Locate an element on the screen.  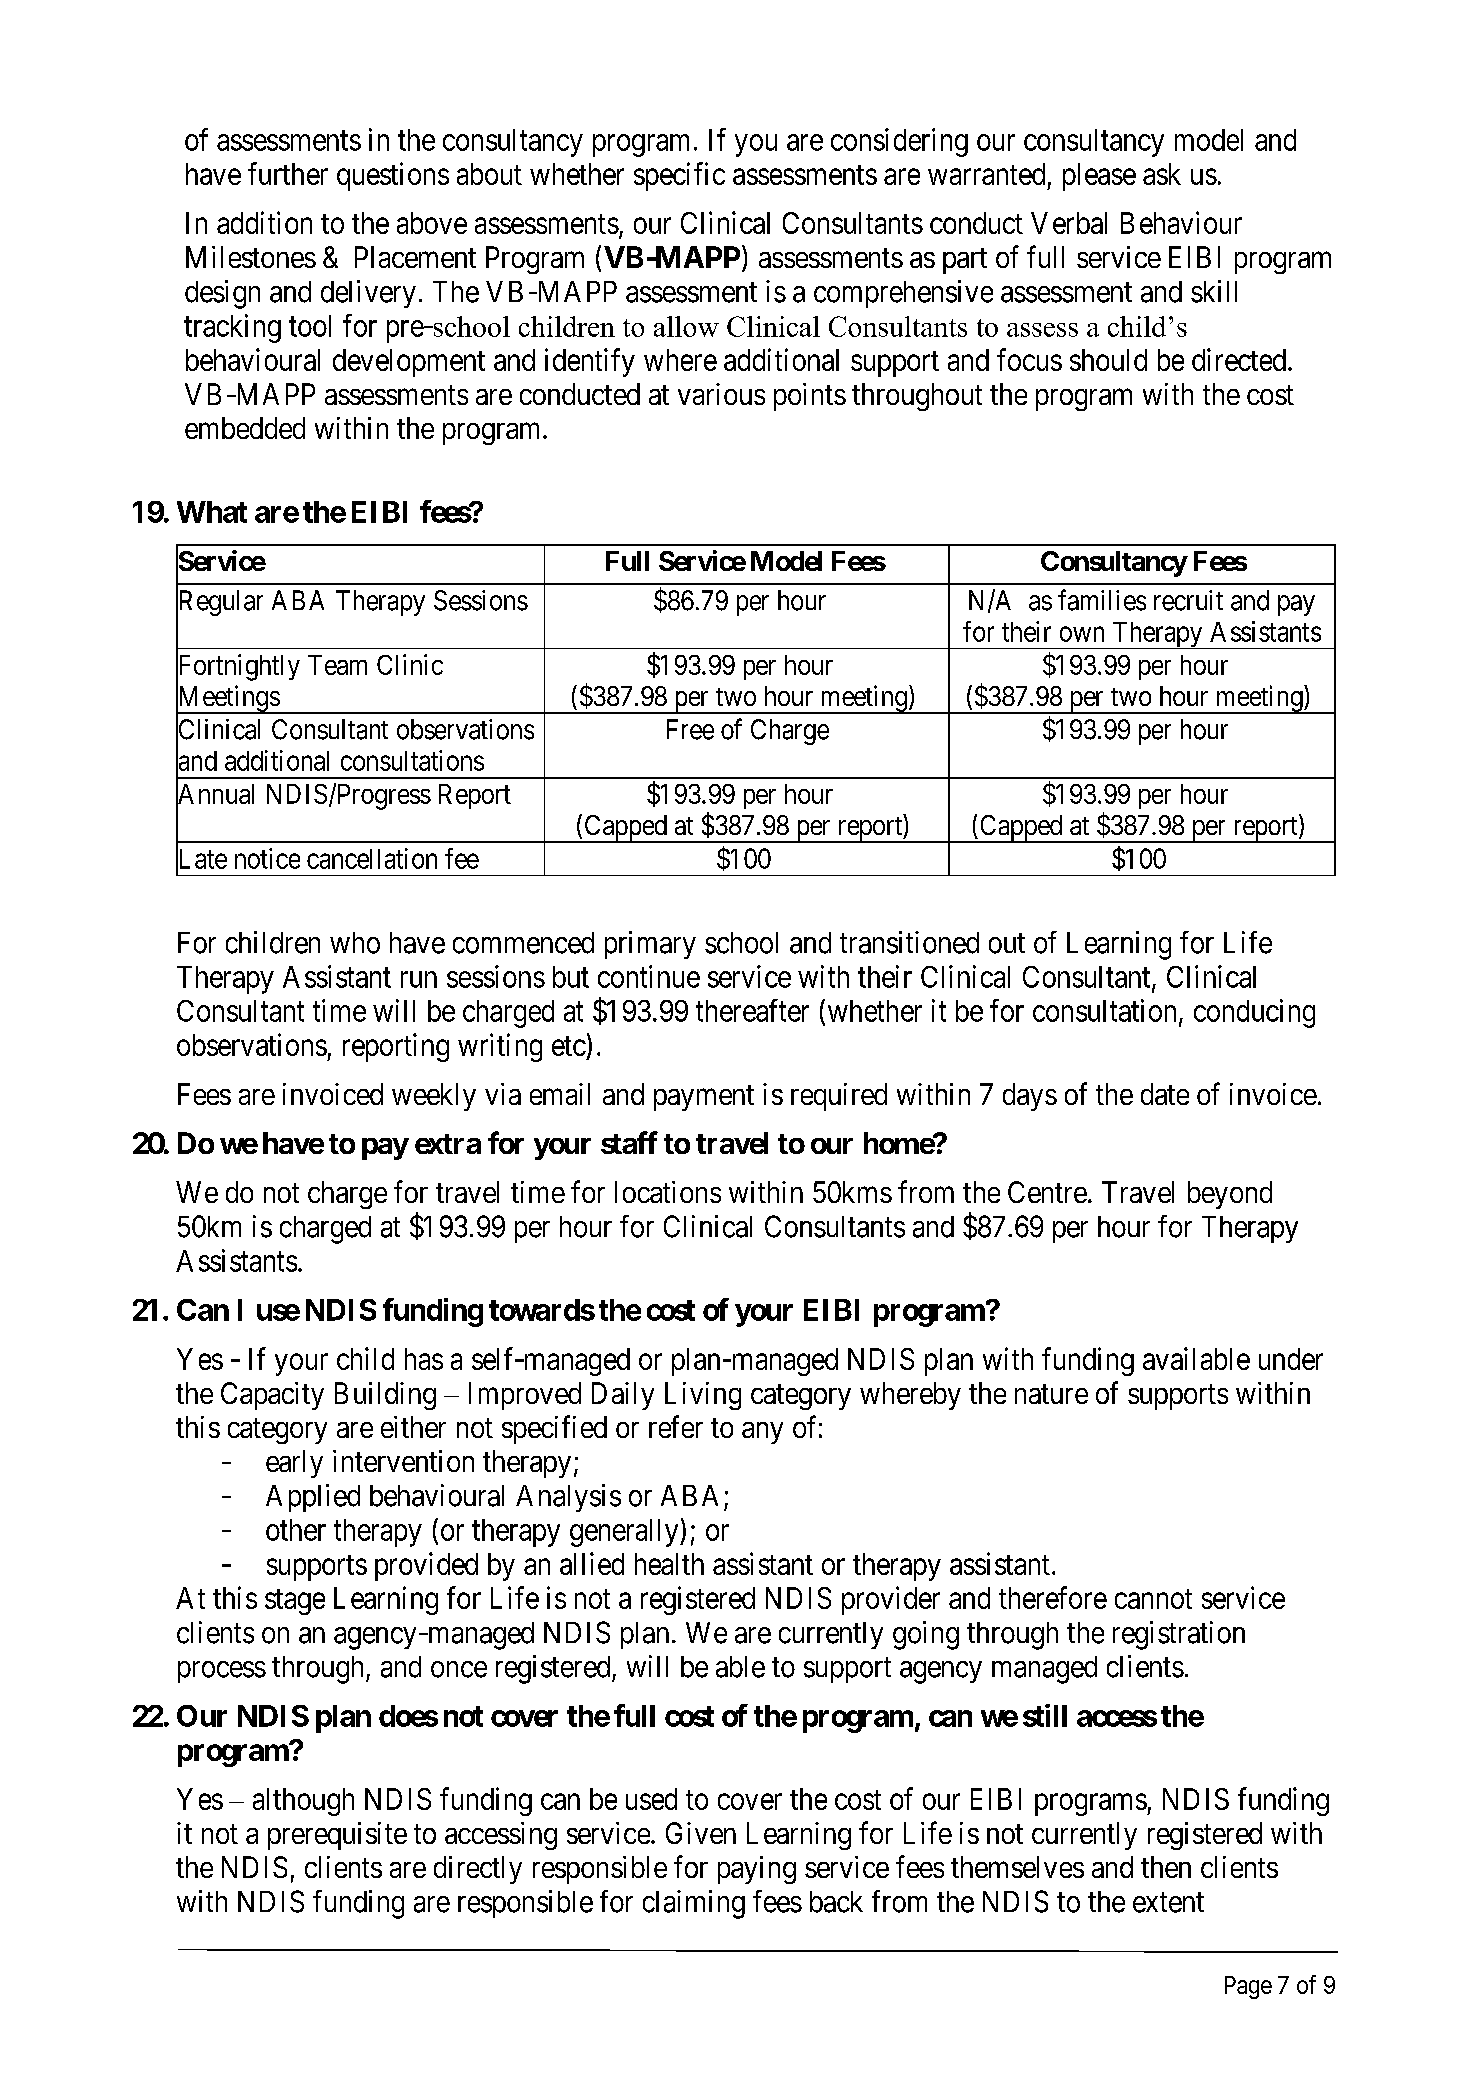
What is located at coordinates (212, 512).
